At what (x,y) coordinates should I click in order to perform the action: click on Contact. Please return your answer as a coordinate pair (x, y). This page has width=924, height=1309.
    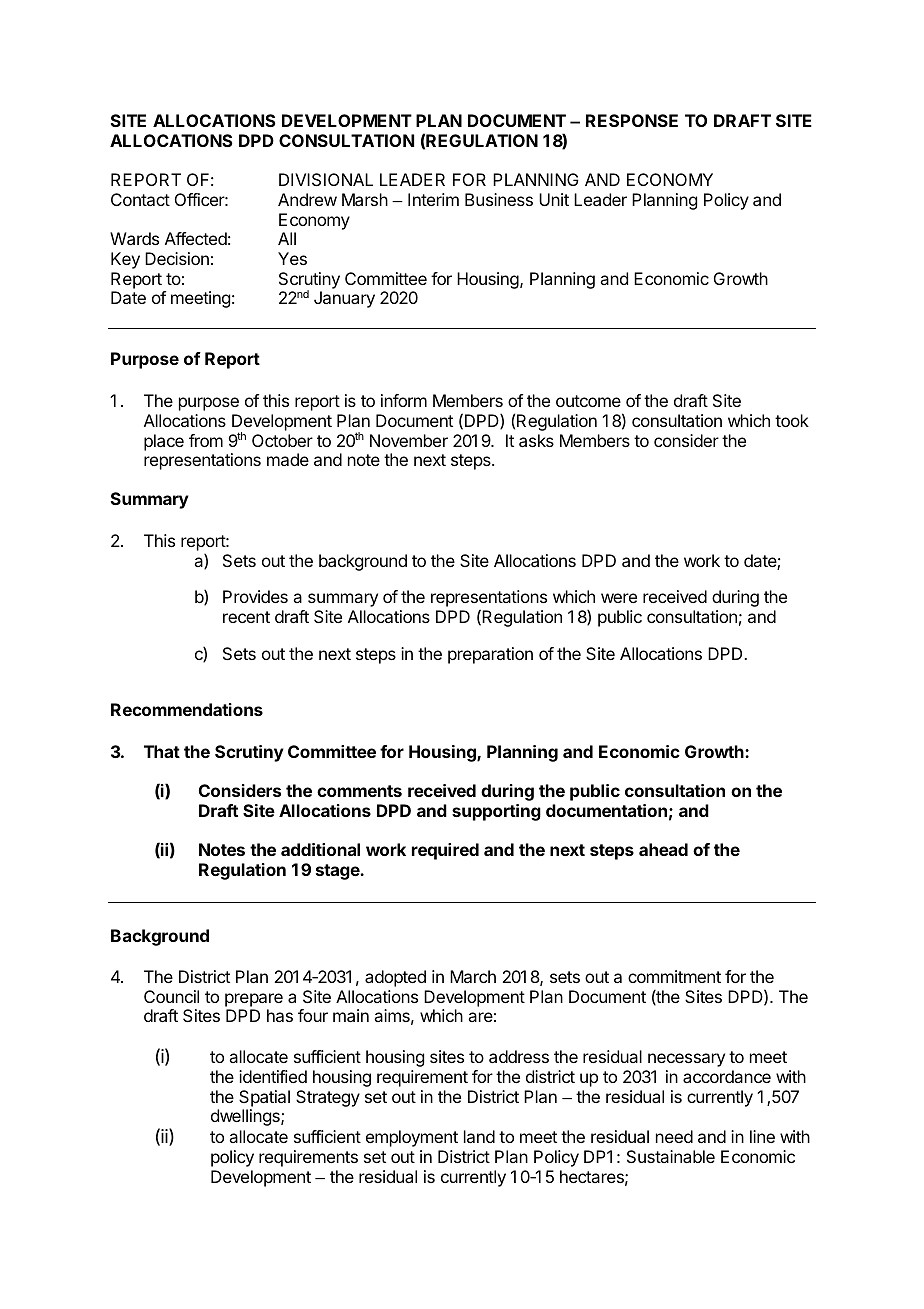
    Looking at the image, I should click on (140, 199).
